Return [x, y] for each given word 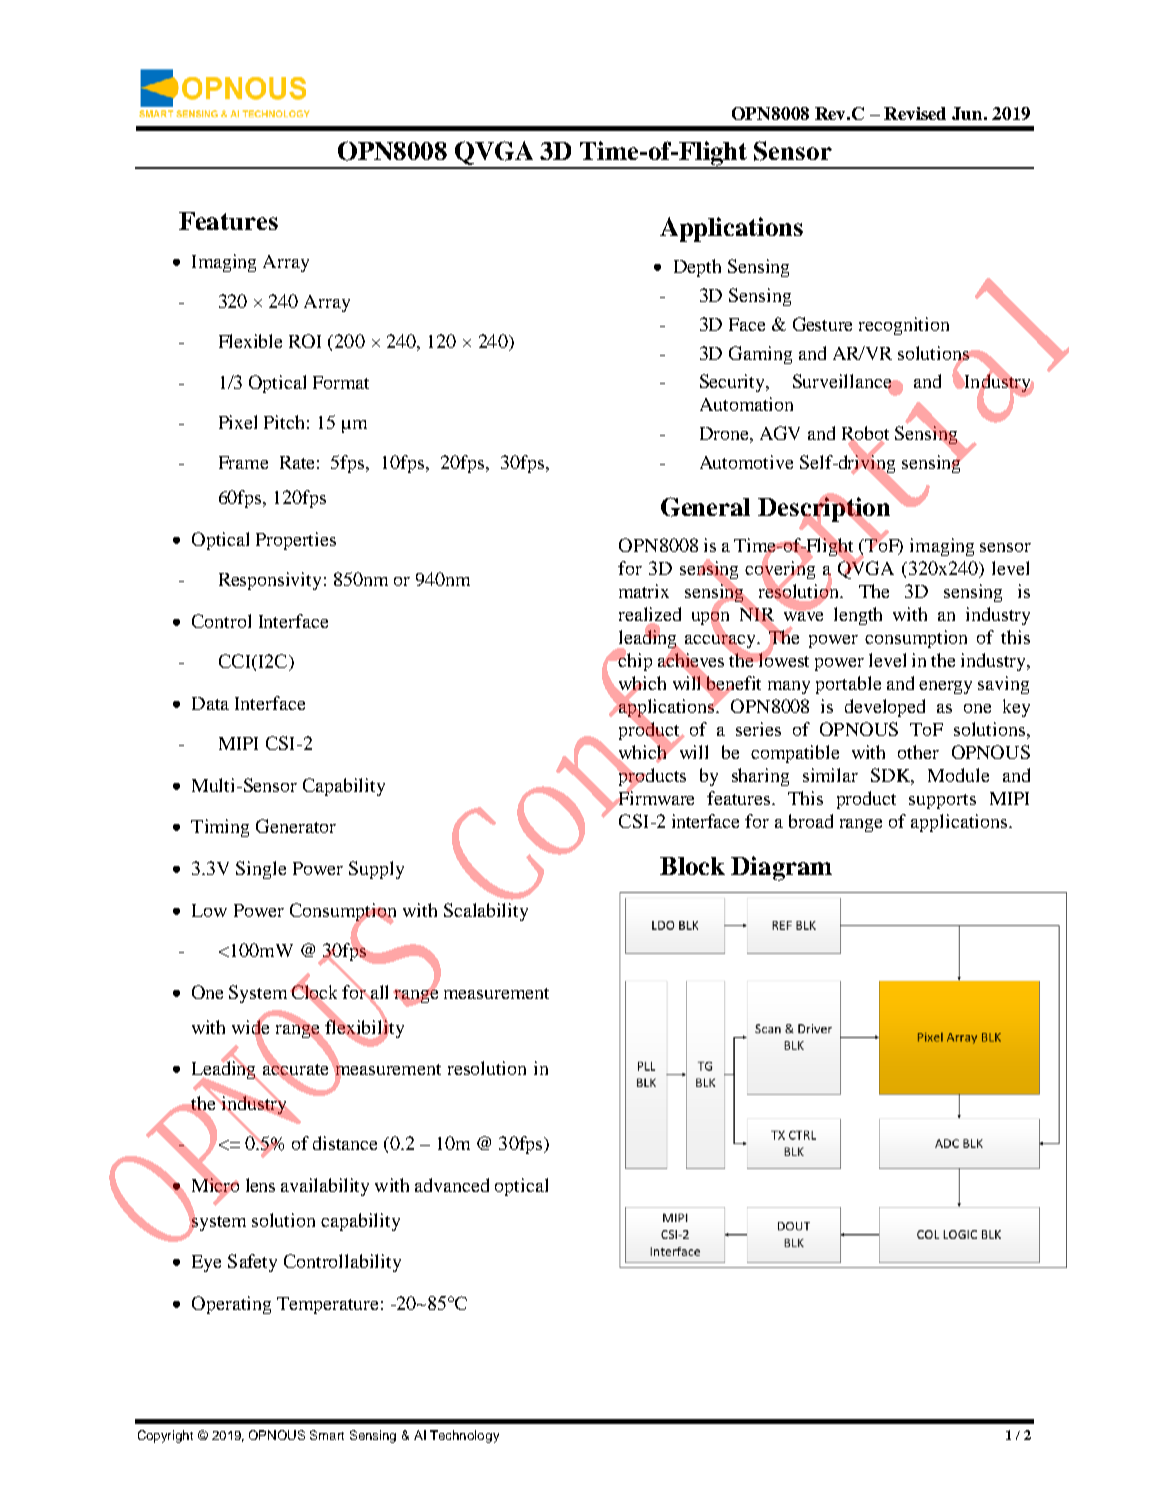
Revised [915, 113]
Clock [313, 992]
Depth [697, 268]
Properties [296, 541]
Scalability [486, 912]
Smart [327, 1435]
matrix [644, 591]
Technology [464, 1436]
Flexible [250, 341]
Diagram [781, 868]
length [858, 616]
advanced [452, 1185]
